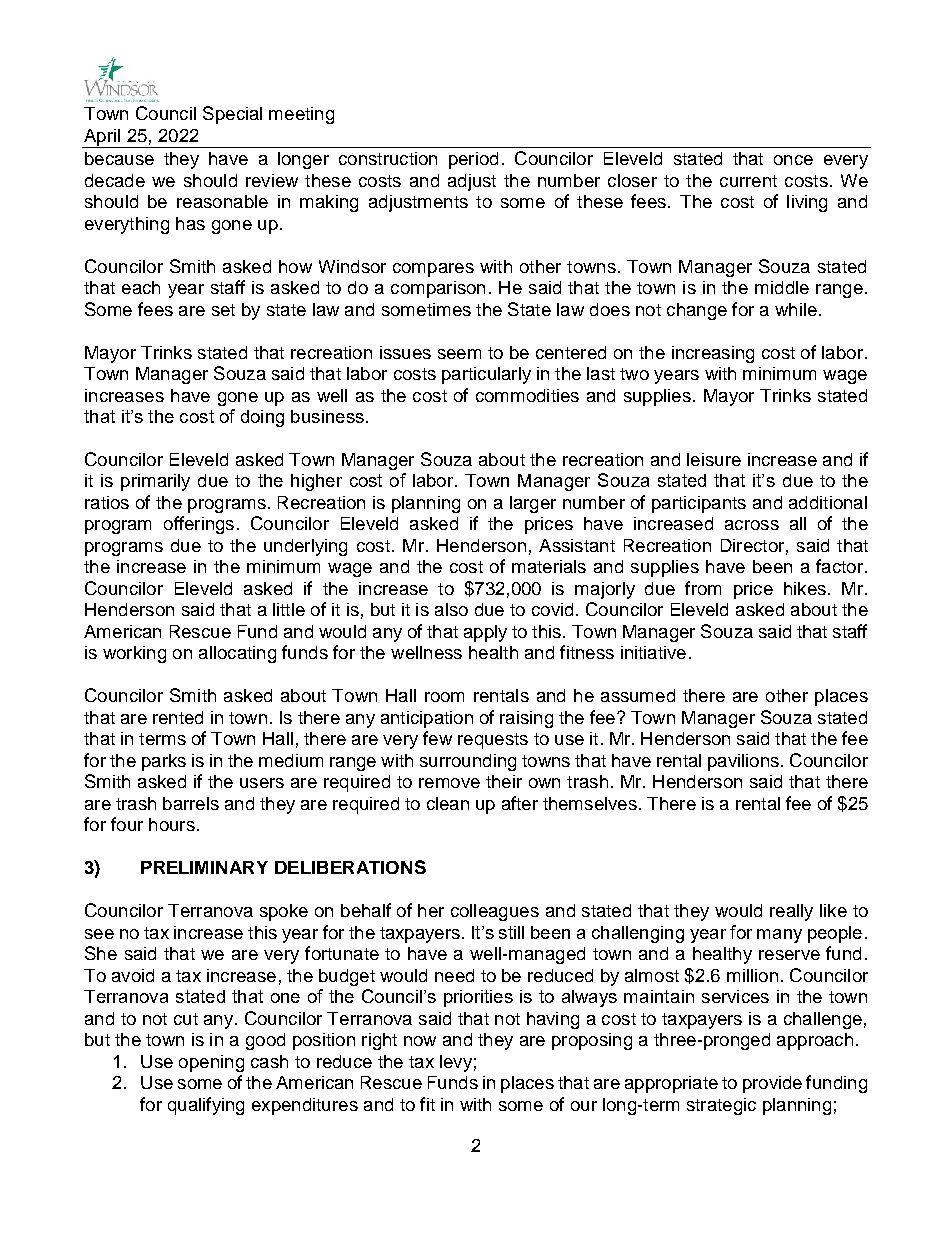 The height and width of the screenshot is (1233, 952). What do you see at coordinates (772, 1084) in the screenshot?
I see `provide` at bounding box center [772, 1084].
